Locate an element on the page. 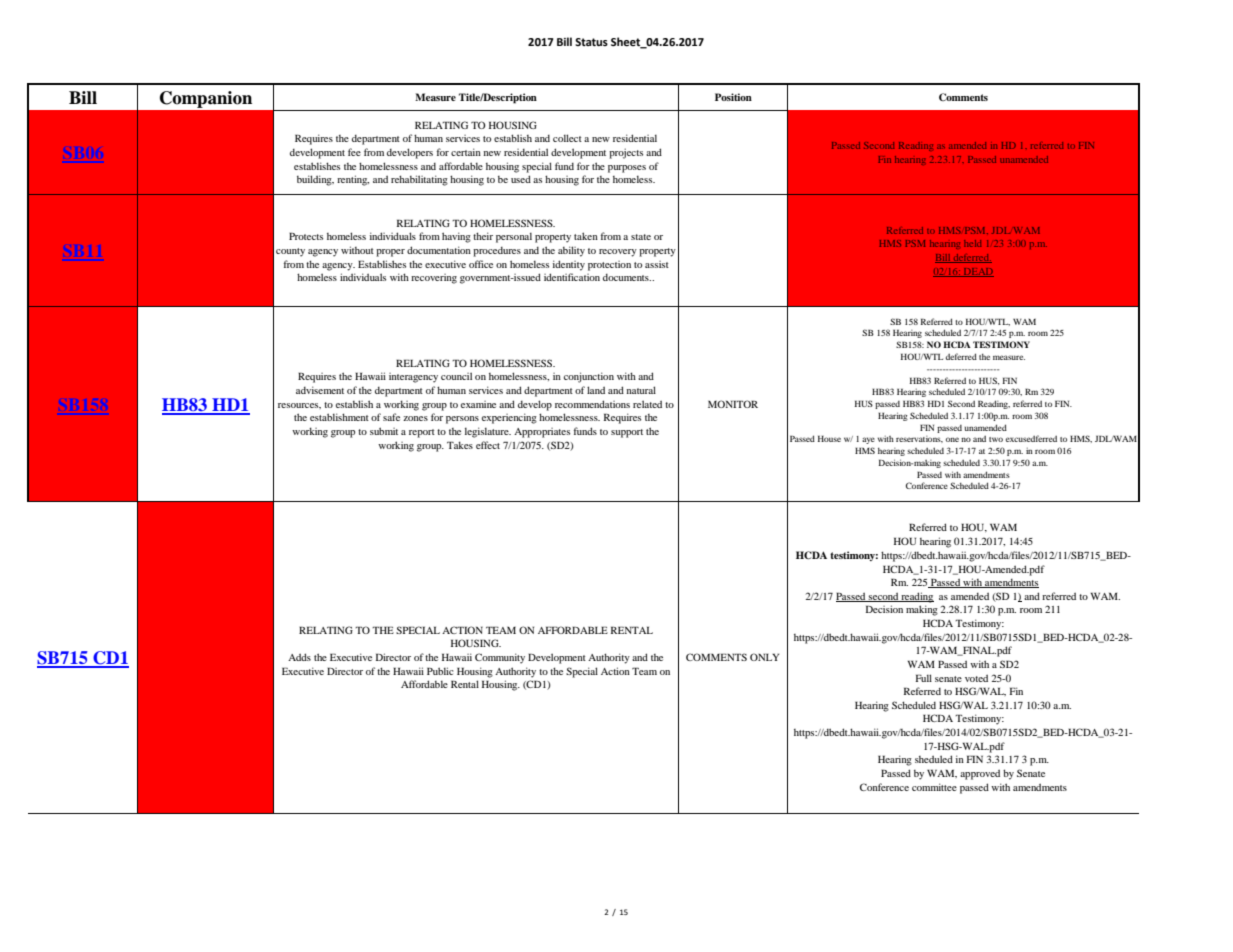  documentation is located at coordinates (439, 250).
